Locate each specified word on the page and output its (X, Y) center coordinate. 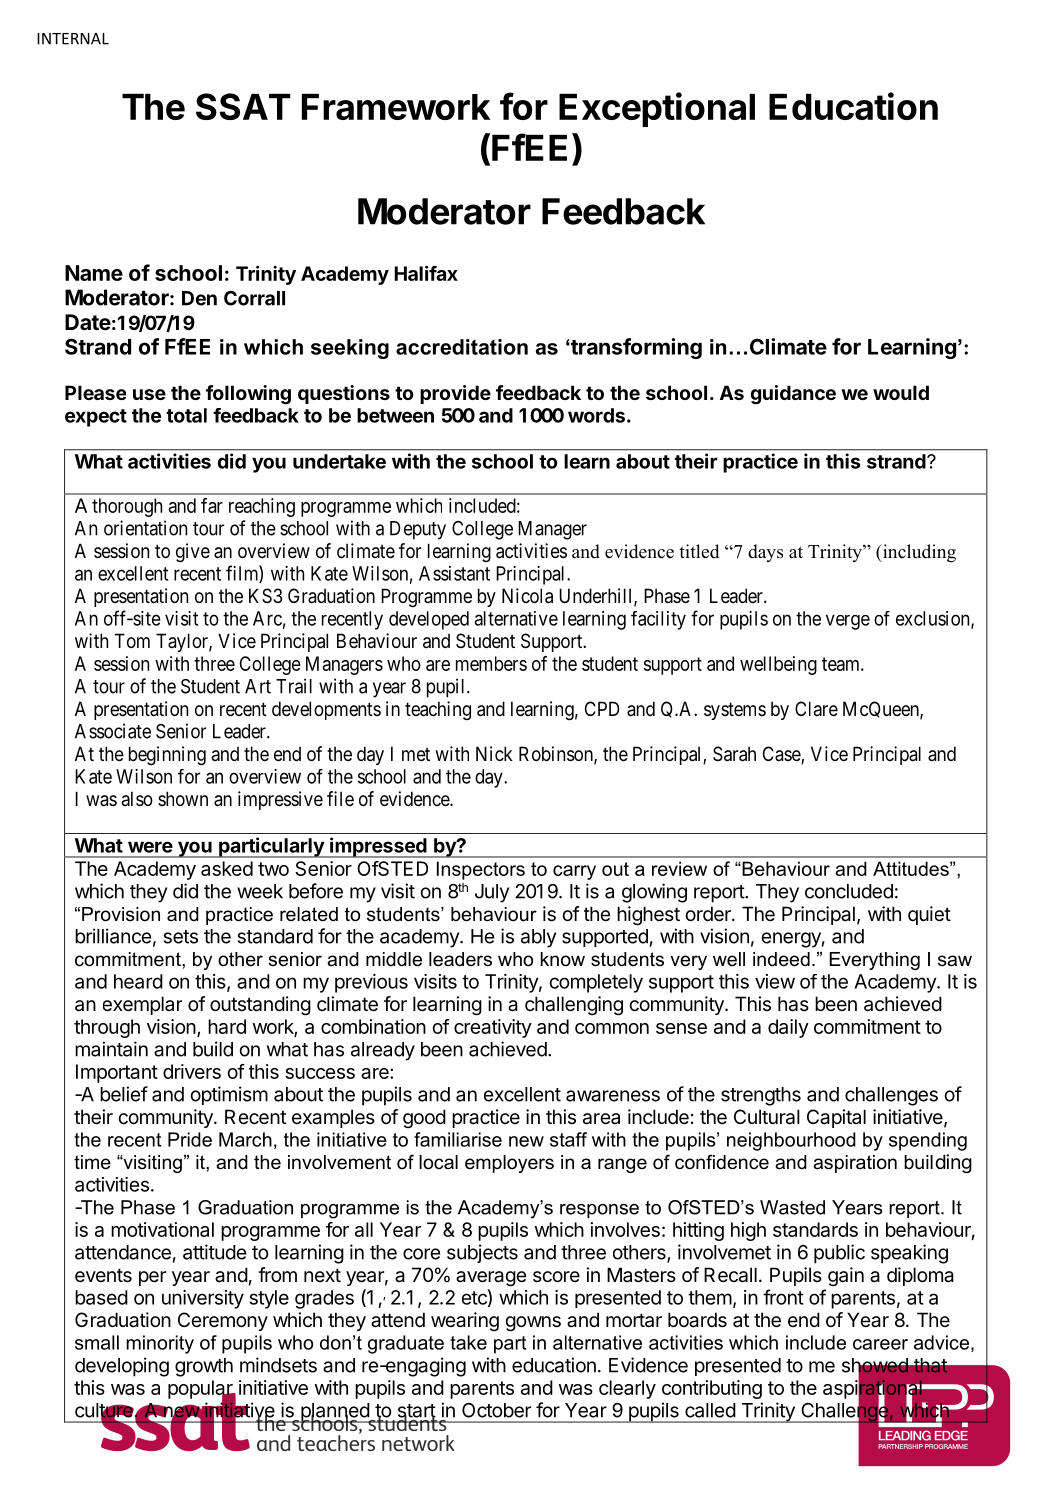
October (496, 1410)
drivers (192, 1071)
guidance (793, 394)
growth (204, 1367)
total (186, 415)
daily (788, 1028)
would (901, 392)
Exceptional (657, 109)
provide (455, 394)
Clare (816, 708)
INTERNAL (73, 39)
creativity (493, 1028)
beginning (167, 756)
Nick (494, 753)
